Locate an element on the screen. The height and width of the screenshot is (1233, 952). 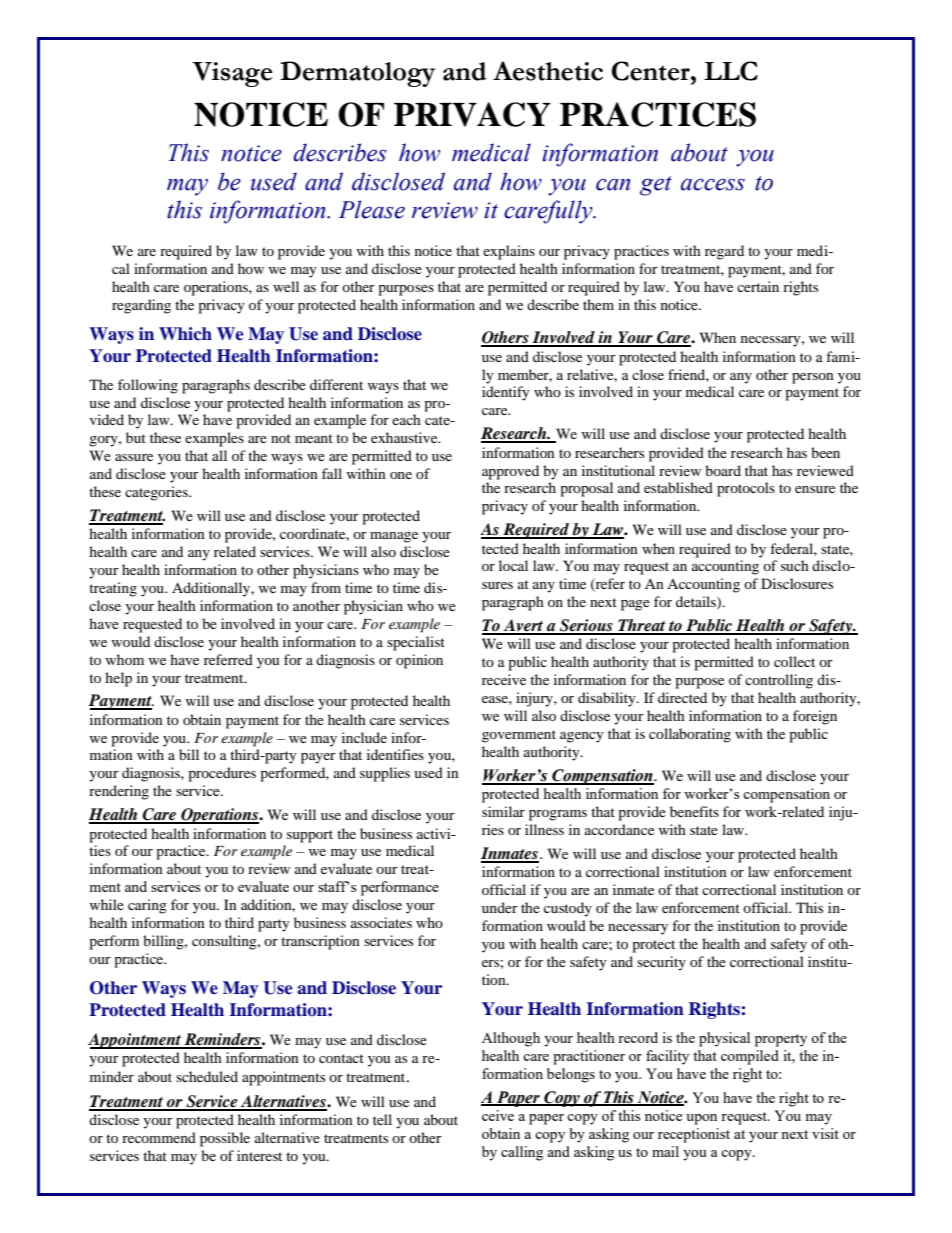
procedures is located at coordinates (222, 774).
